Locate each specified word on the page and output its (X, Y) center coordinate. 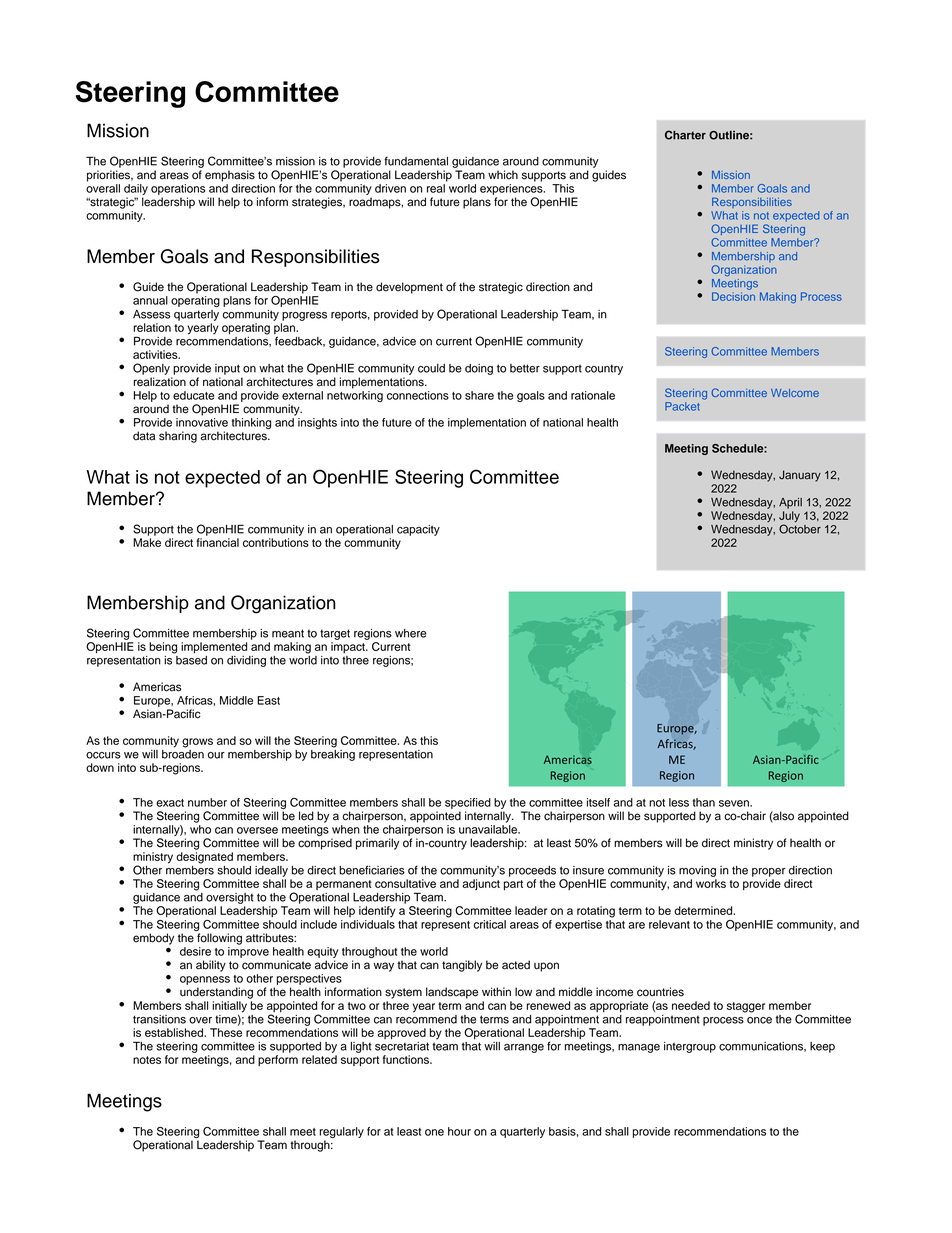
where (410, 633)
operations (178, 189)
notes (147, 1060)
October (800, 528)
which (503, 175)
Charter (685, 135)
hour (459, 1131)
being (163, 648)
